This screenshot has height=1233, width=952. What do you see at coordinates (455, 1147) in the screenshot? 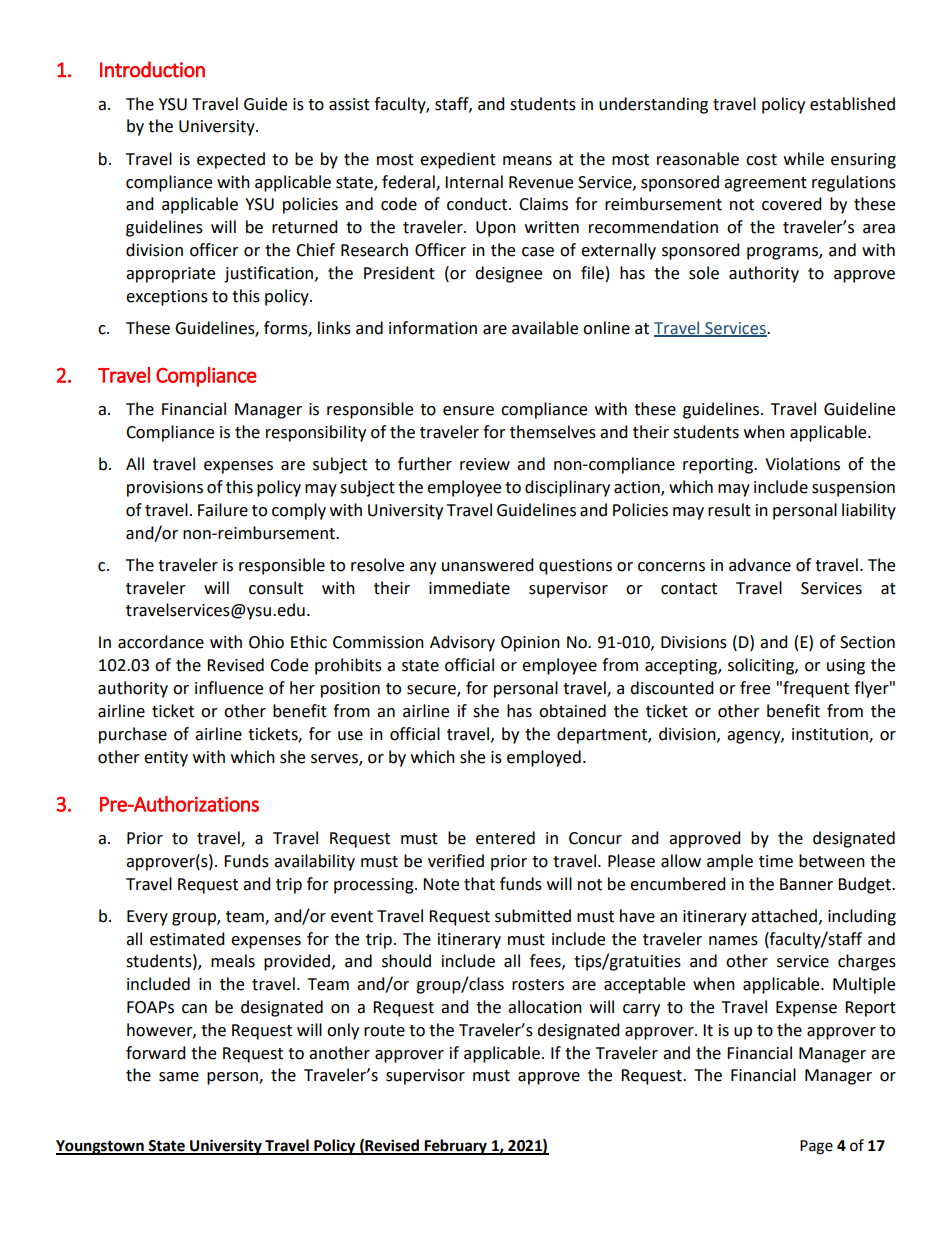
I see `February` at bounding box center [455, 1147].
